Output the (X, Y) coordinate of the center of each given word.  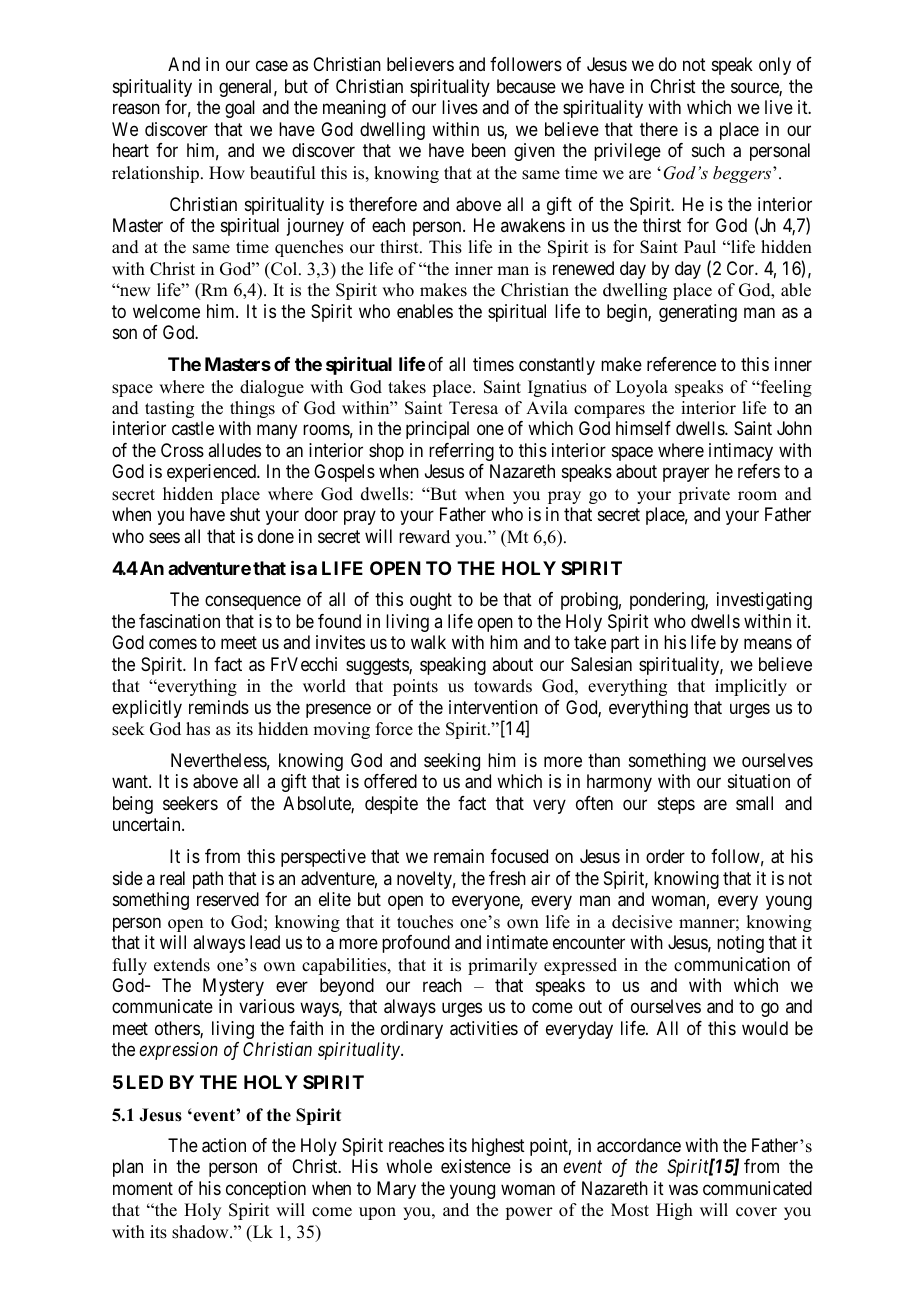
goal (240, 109)
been (489, 150)
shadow (201, 1232)
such (708, 150)
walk (428, 642)
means (768, 644)
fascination (179, 621)
